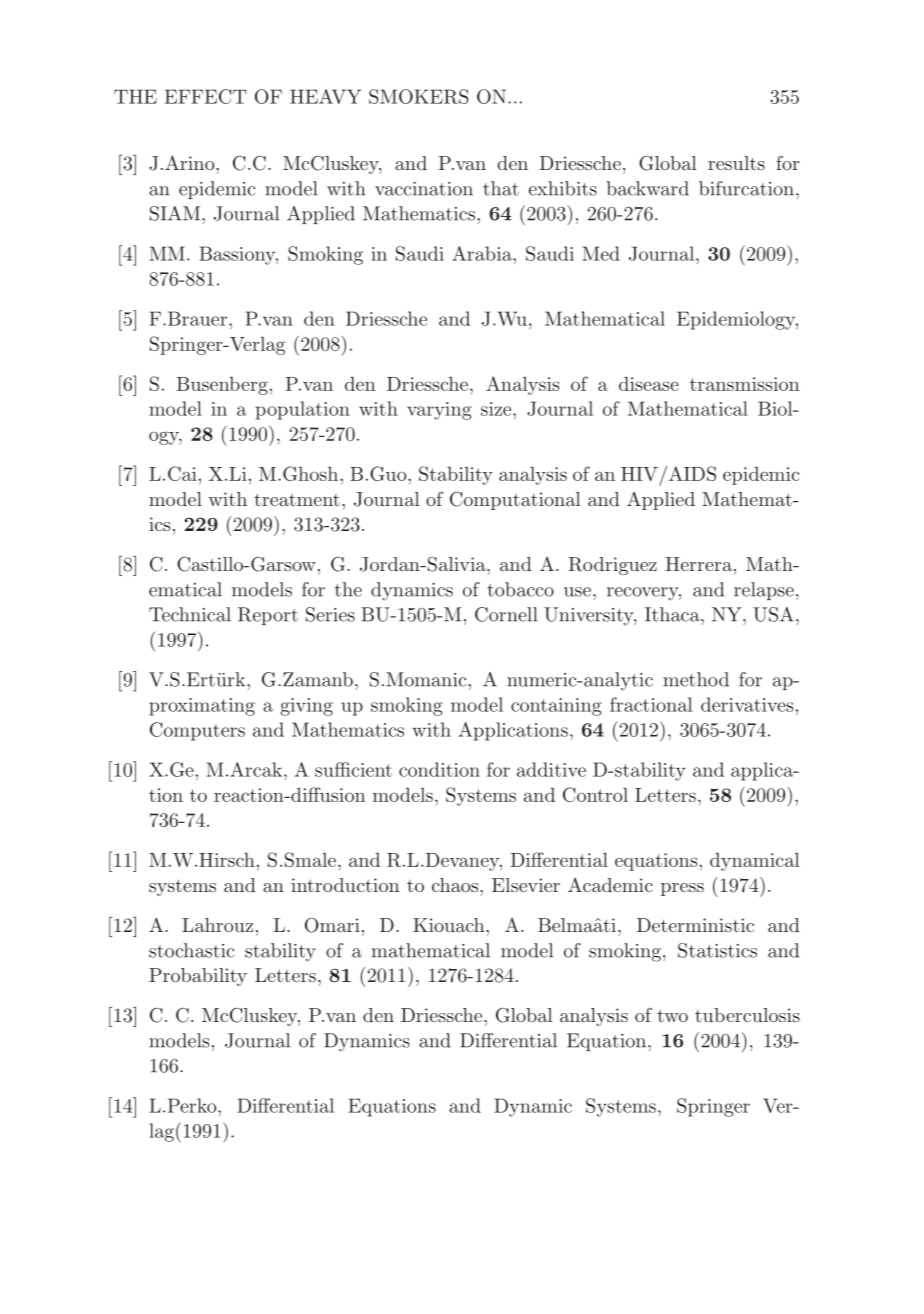 The height and width of the document is (1314, 924). What do you see at coordinates (198, 977) in the document?
I see `Probability` at bounding box center [198, 977].
